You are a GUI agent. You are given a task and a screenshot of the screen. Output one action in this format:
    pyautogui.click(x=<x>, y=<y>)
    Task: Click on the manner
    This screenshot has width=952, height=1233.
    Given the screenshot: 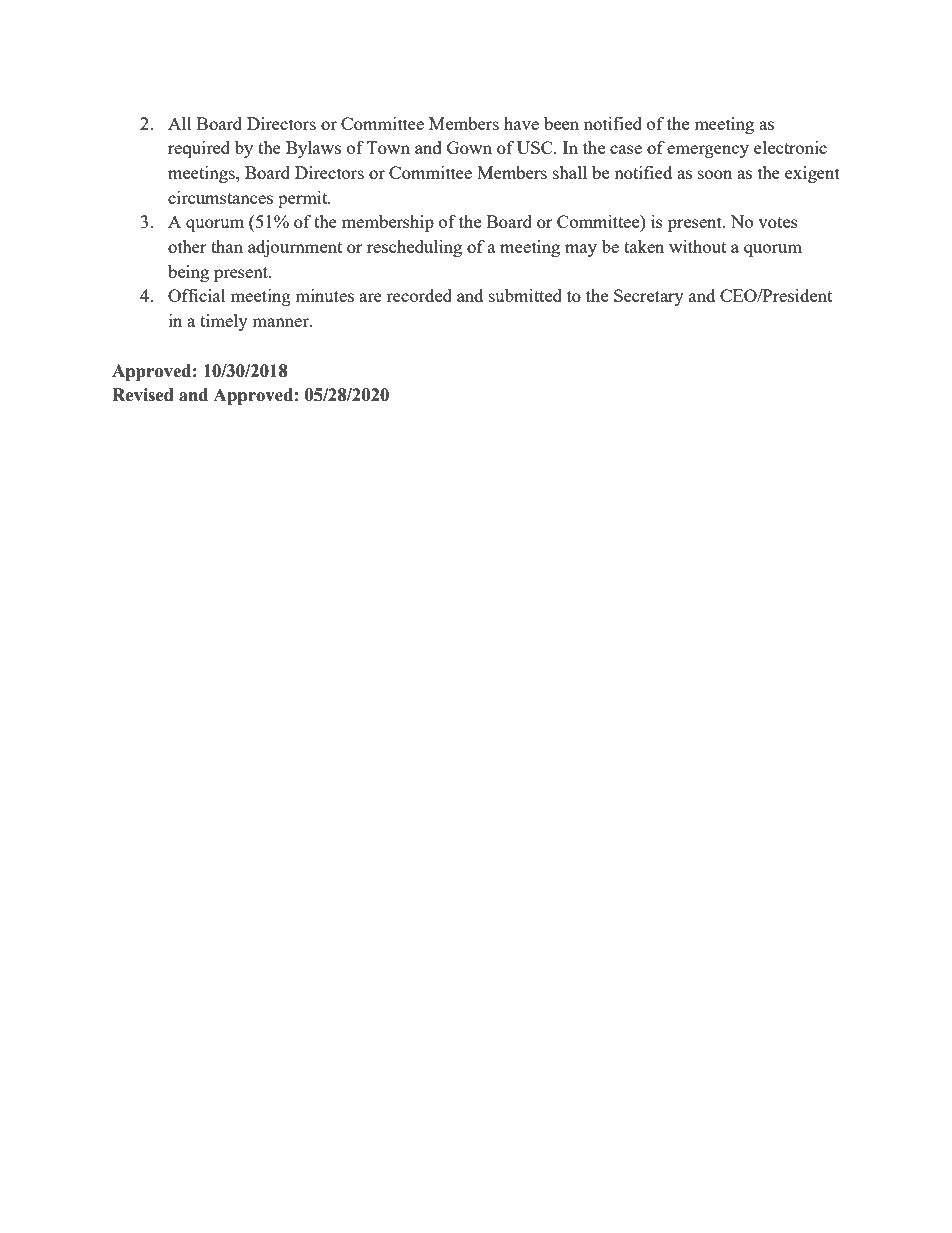 What is the action you would take?
    pyautogui.click(x=281, y=322)
